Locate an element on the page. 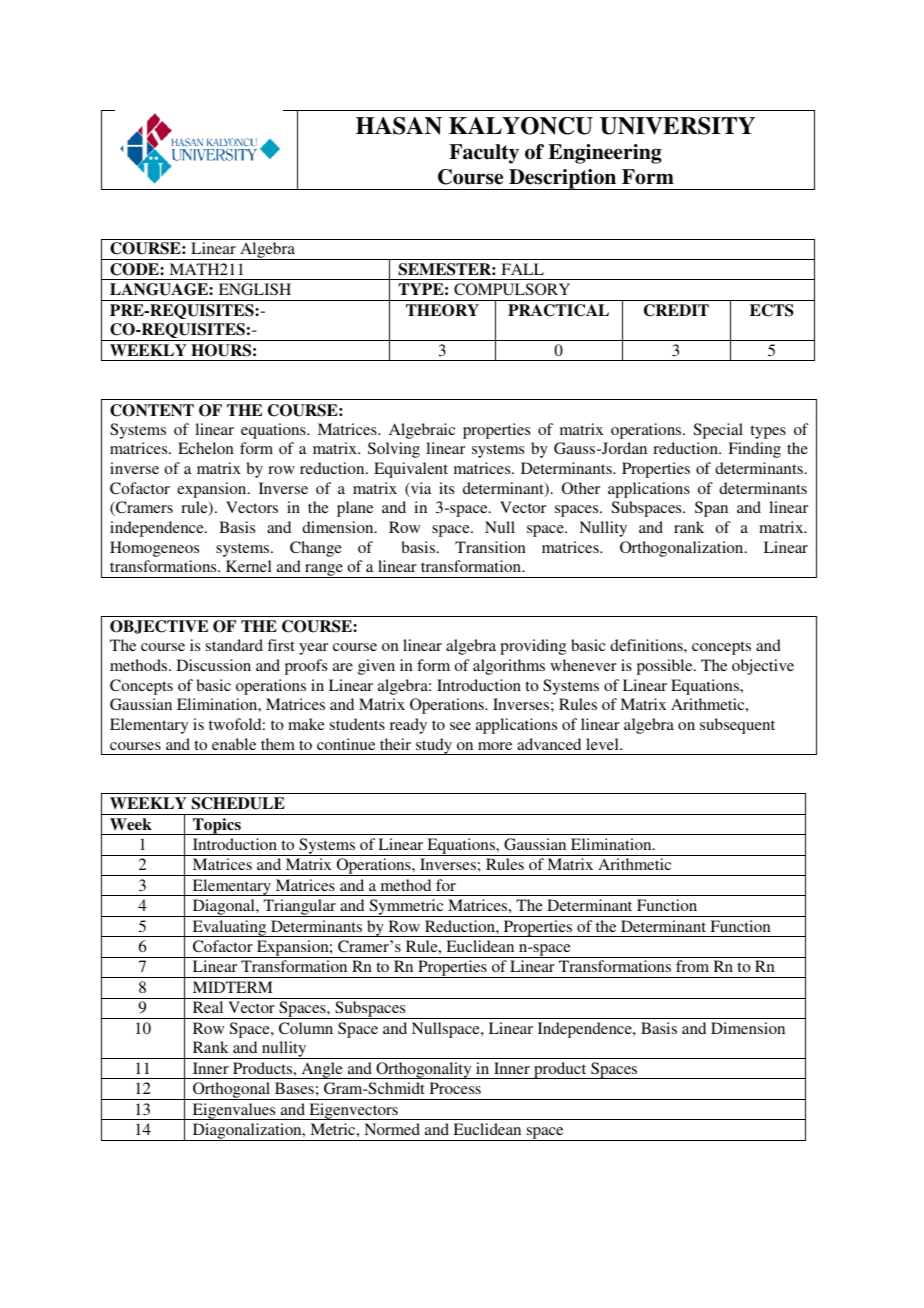 Image resolution: width=924 pixels, height=1308 pixels. Echelon is located at coordinates (206, 448).
